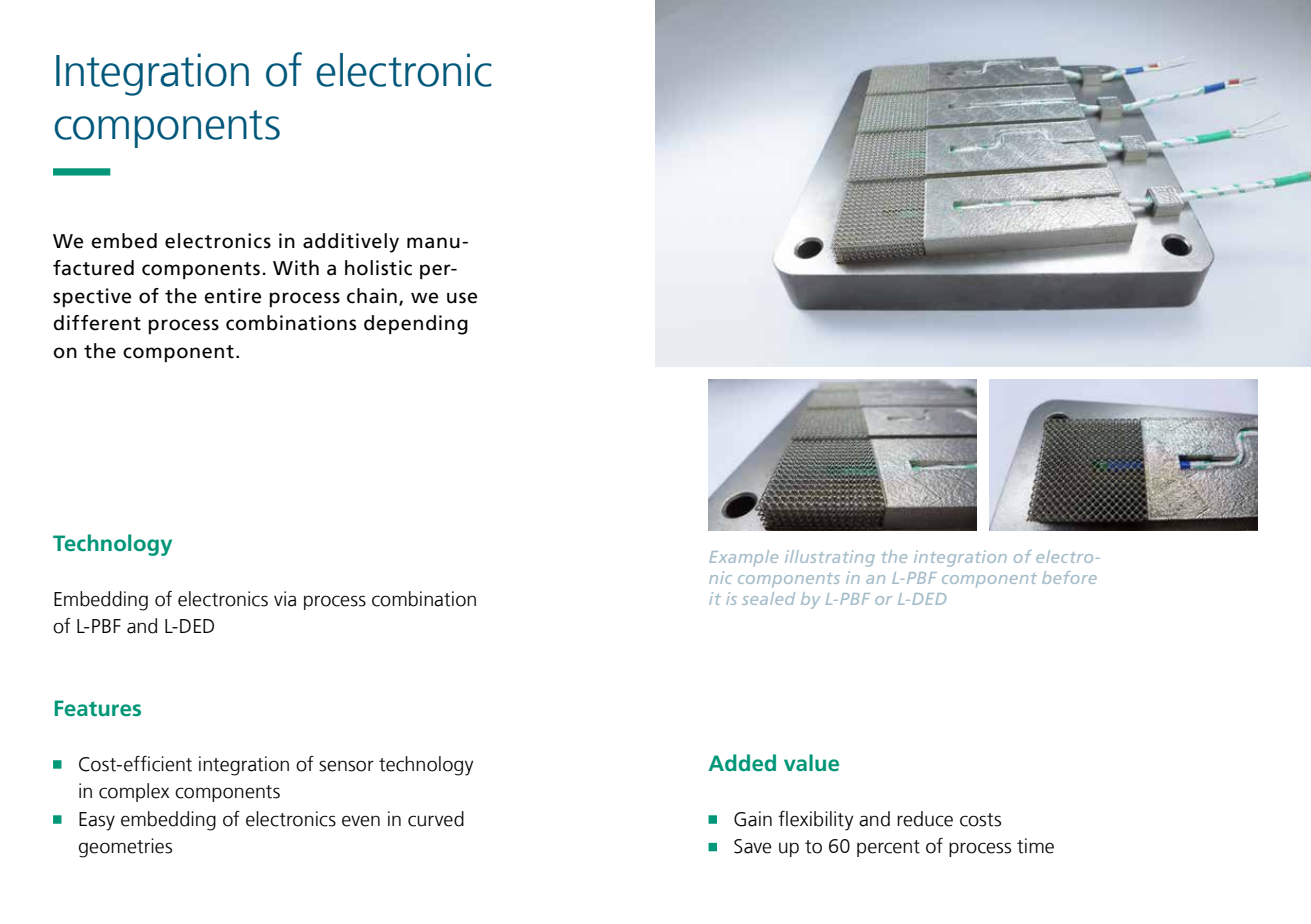 The image size is (1311, 924). I want to click on curved, so click(436, 819).
